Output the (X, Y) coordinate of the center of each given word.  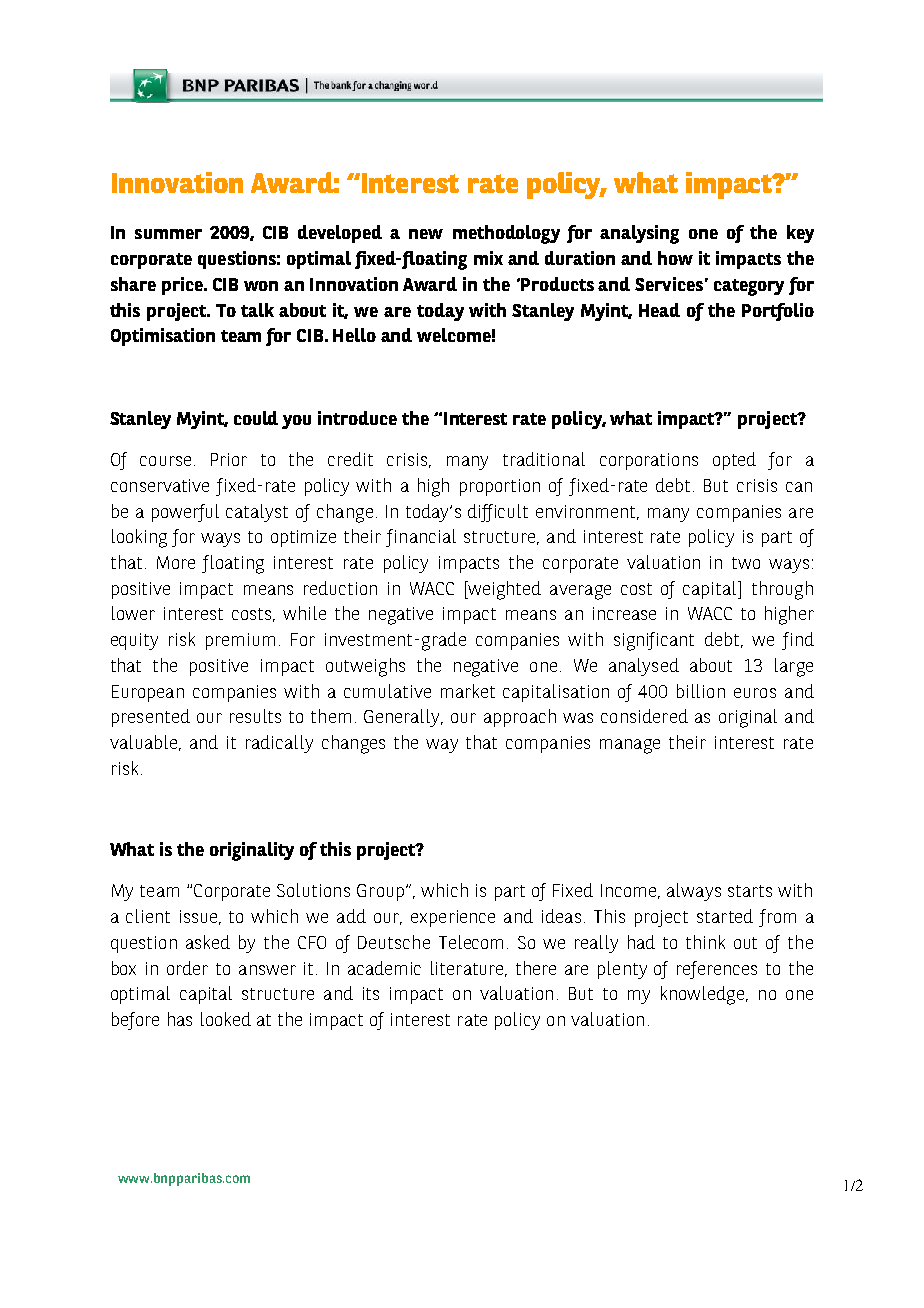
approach (520, 718)
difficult (498, 513)
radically (279, 744)
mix (488, 258)
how (675, 258)
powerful (185, 513)
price (183, 286)
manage (630, 746)
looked (226, 1019)
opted (734, 461)
